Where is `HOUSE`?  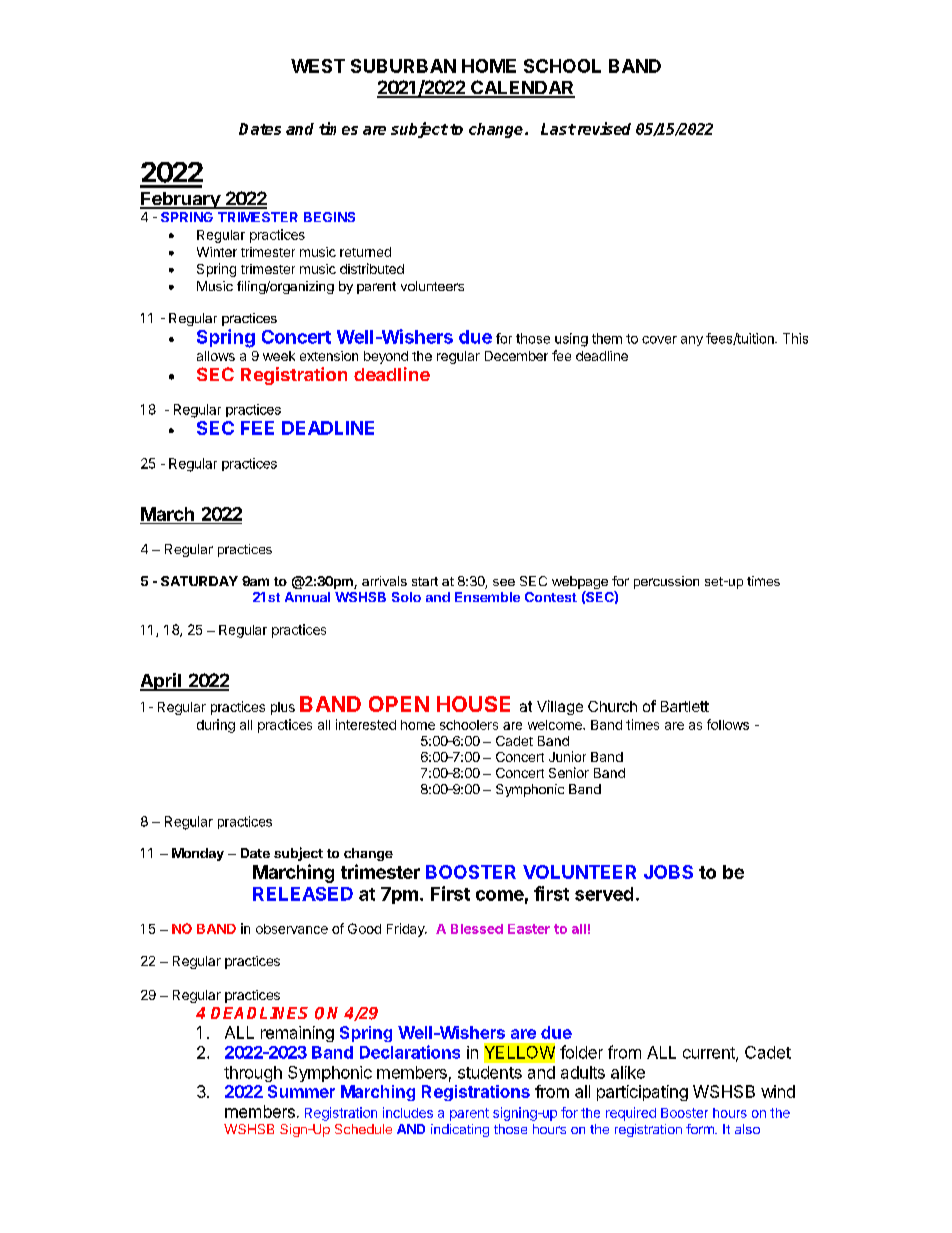
HOUSE is located at coordinates (473, 704).
